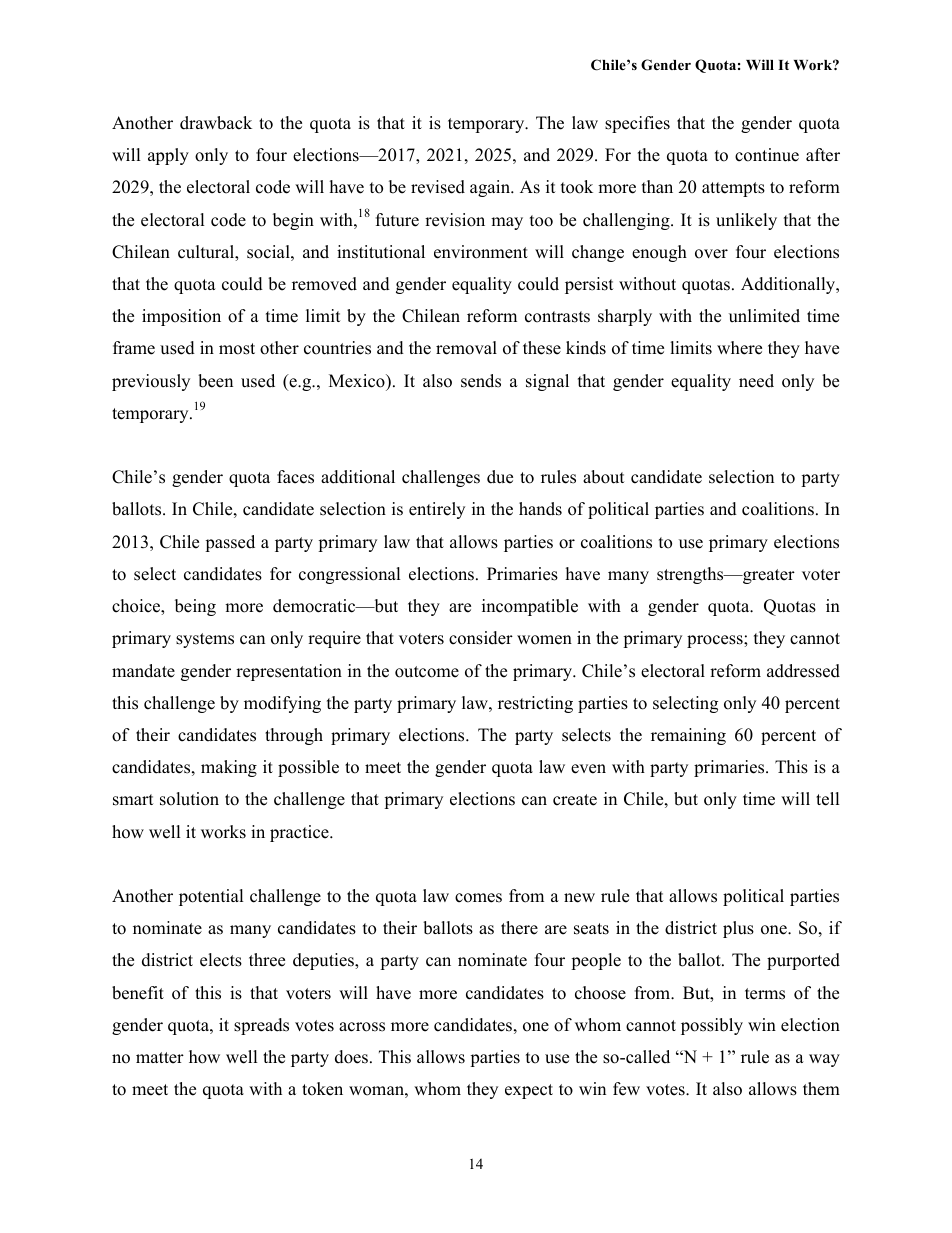 This screenshot has width=952, height=1233. Describe the element at coordinates (688, 736) in the screenshot. I see `remaining` at that location.
